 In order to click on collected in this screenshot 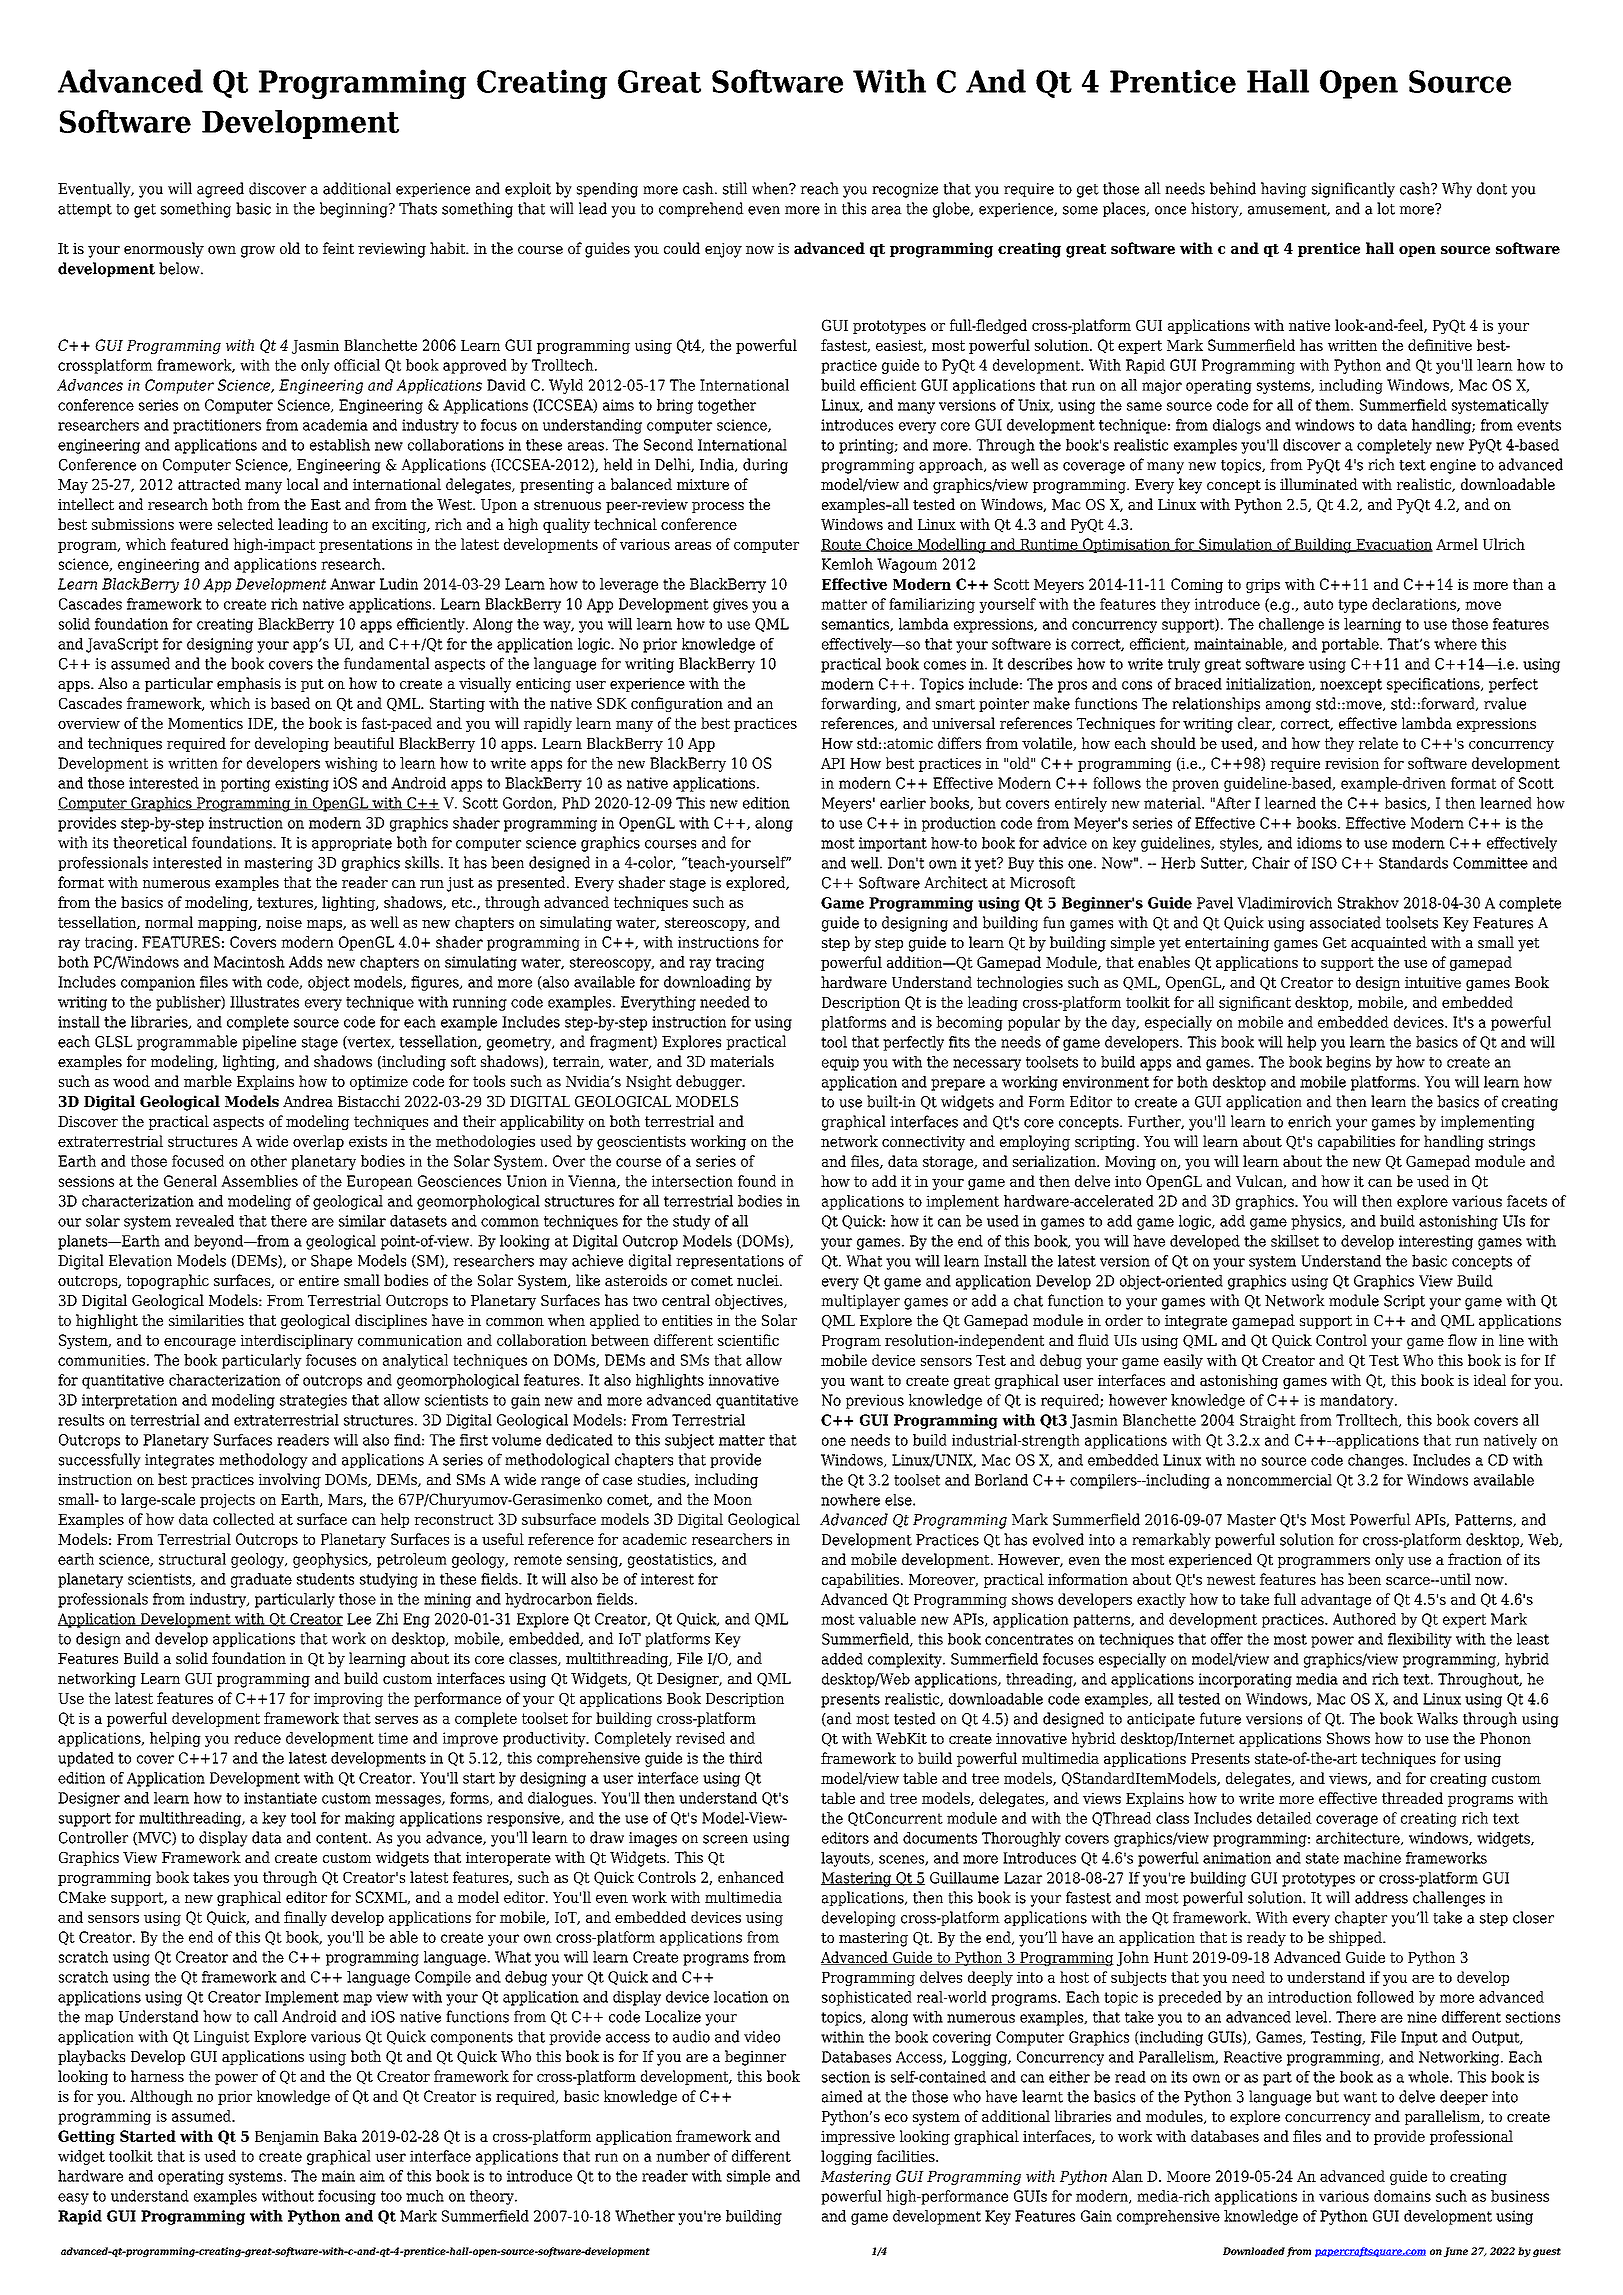, I will do `click(244, 1519)`.
